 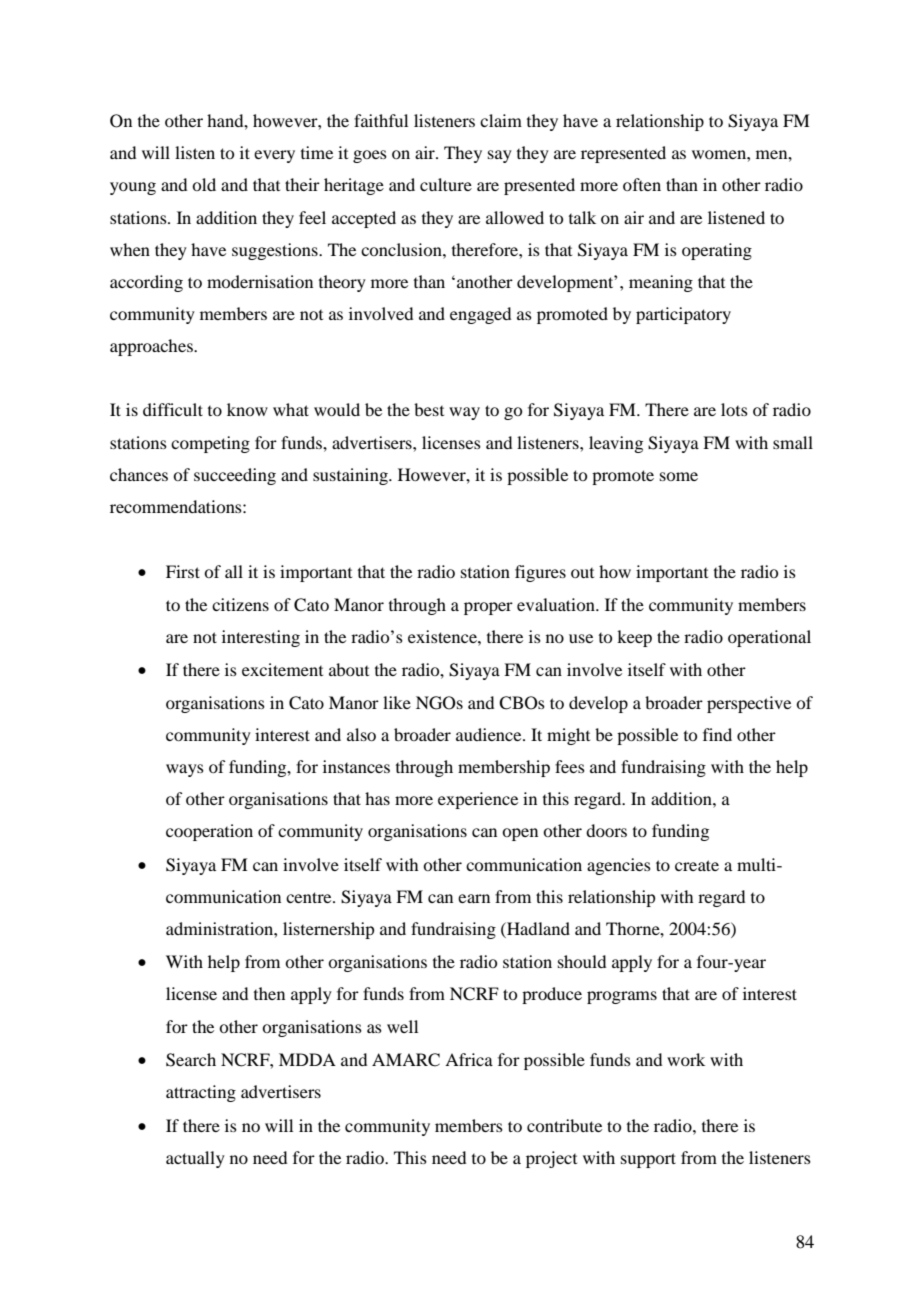 I want to click on create, so click(x=697, y=865).
